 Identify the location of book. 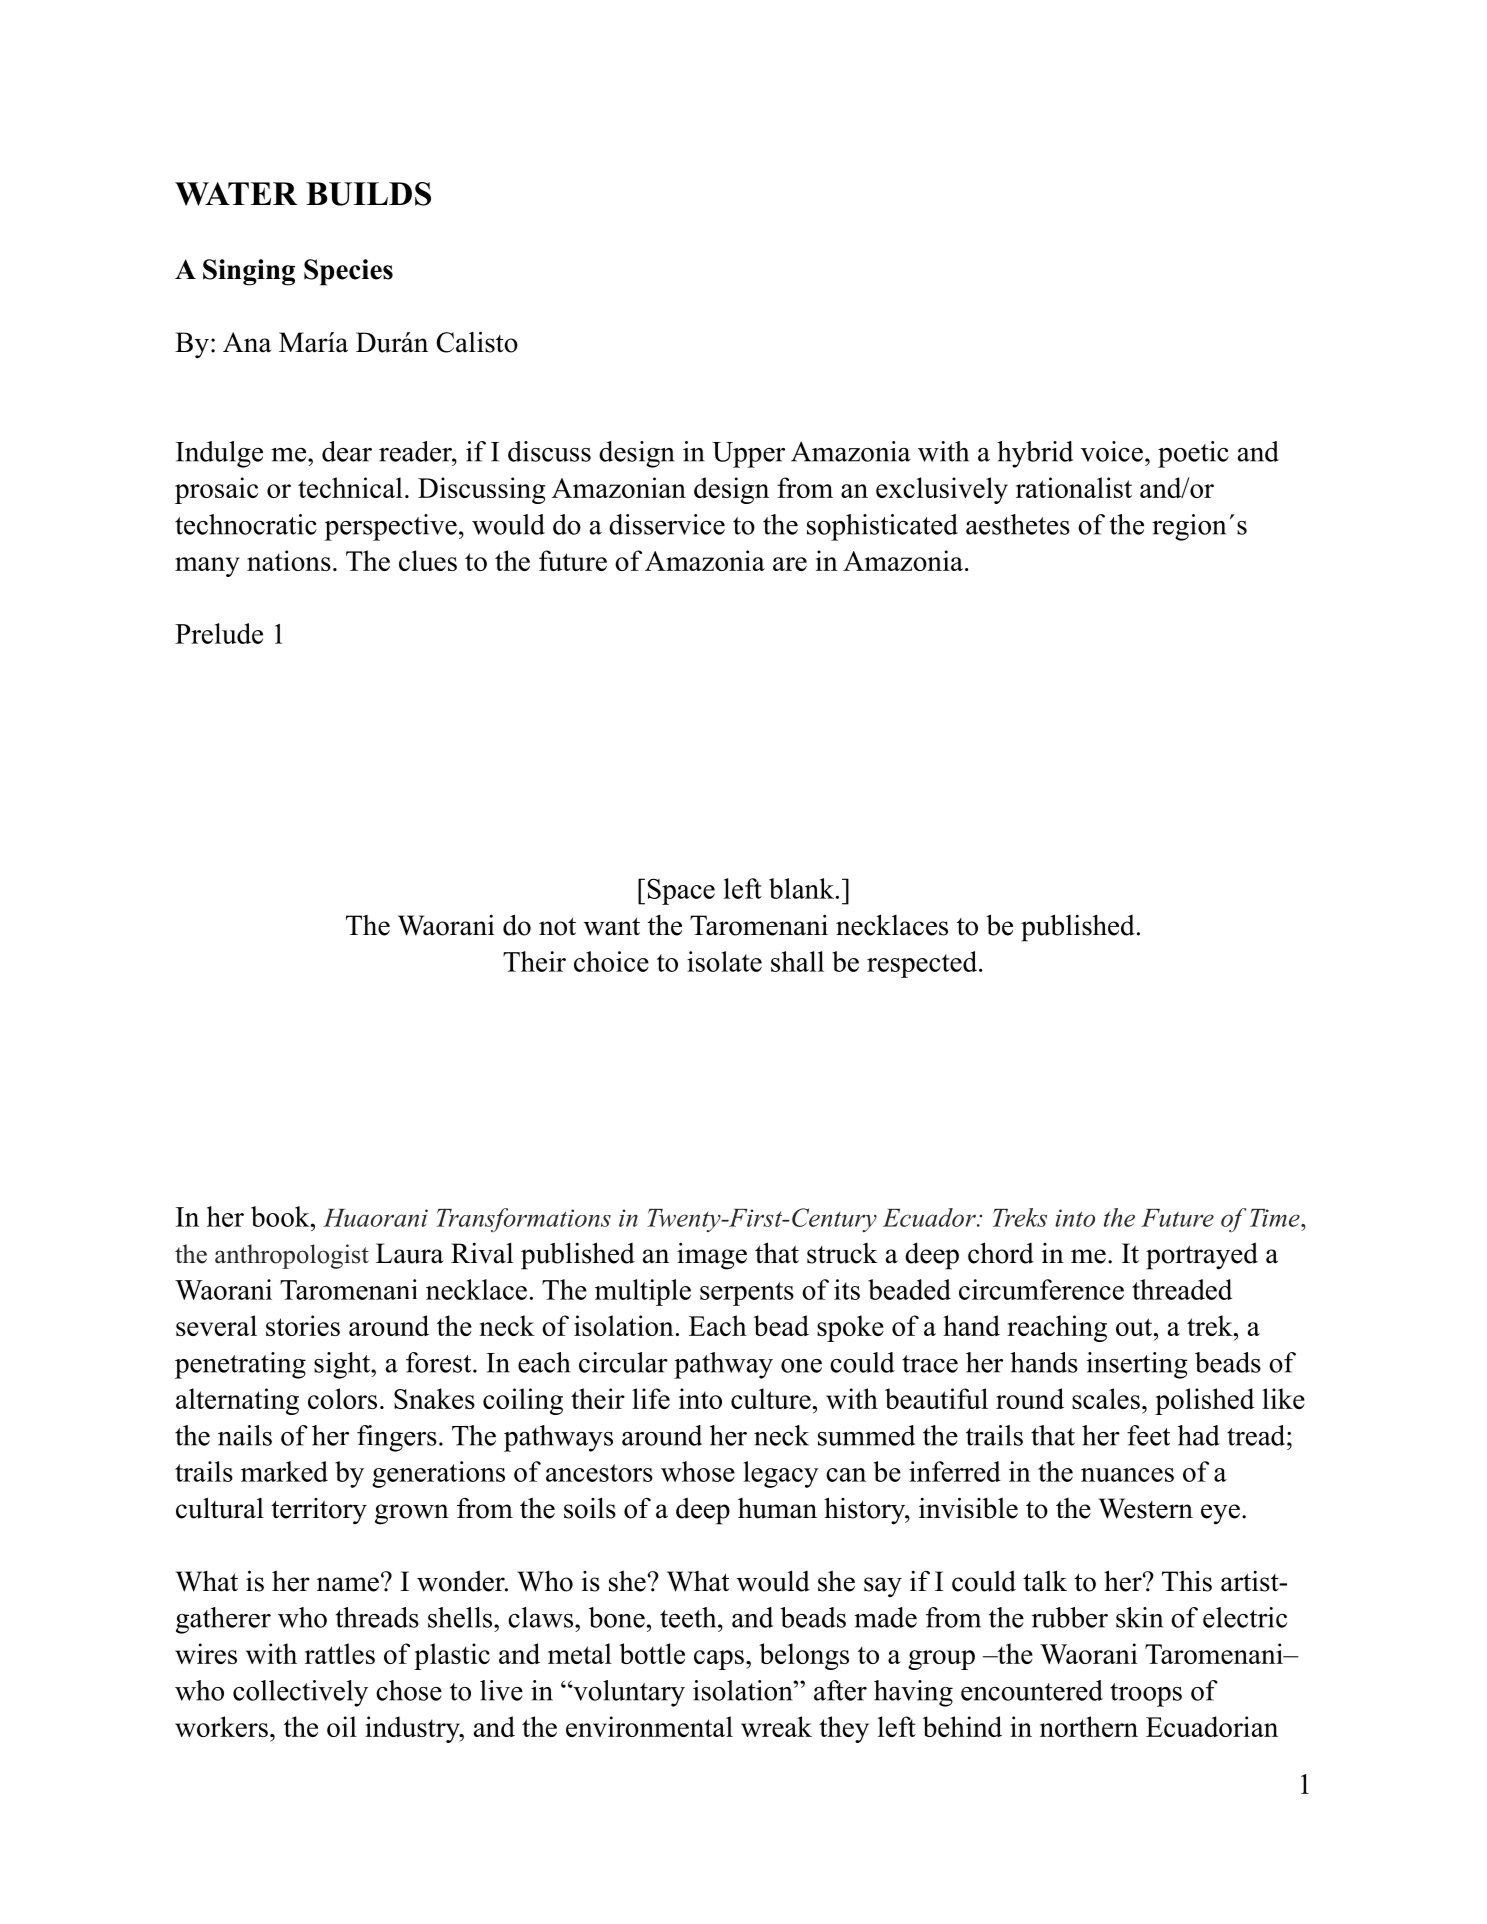
(281, 1216).
